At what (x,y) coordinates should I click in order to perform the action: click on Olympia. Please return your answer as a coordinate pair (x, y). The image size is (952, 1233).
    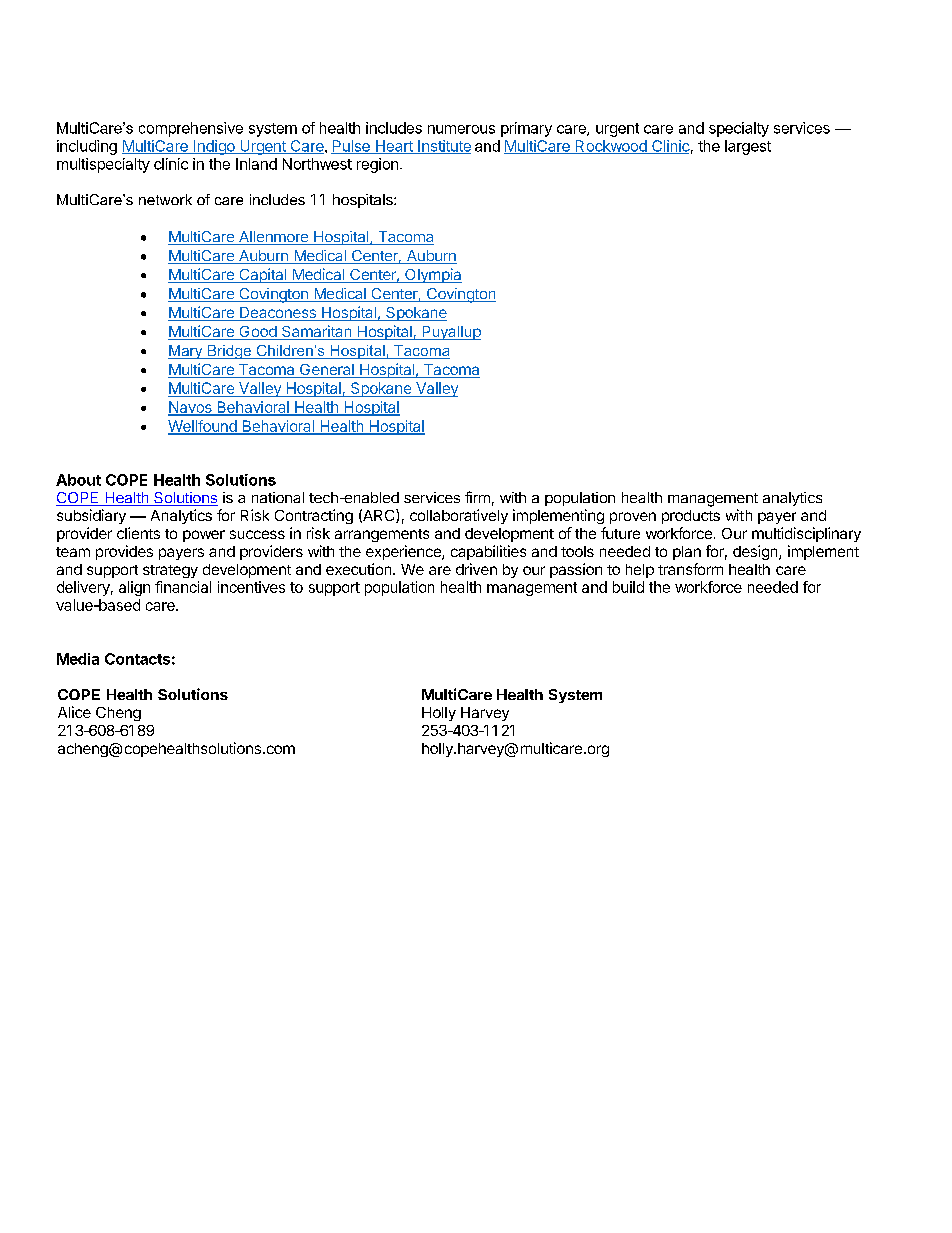
    Looking at the image, I should click on (432, 275).
